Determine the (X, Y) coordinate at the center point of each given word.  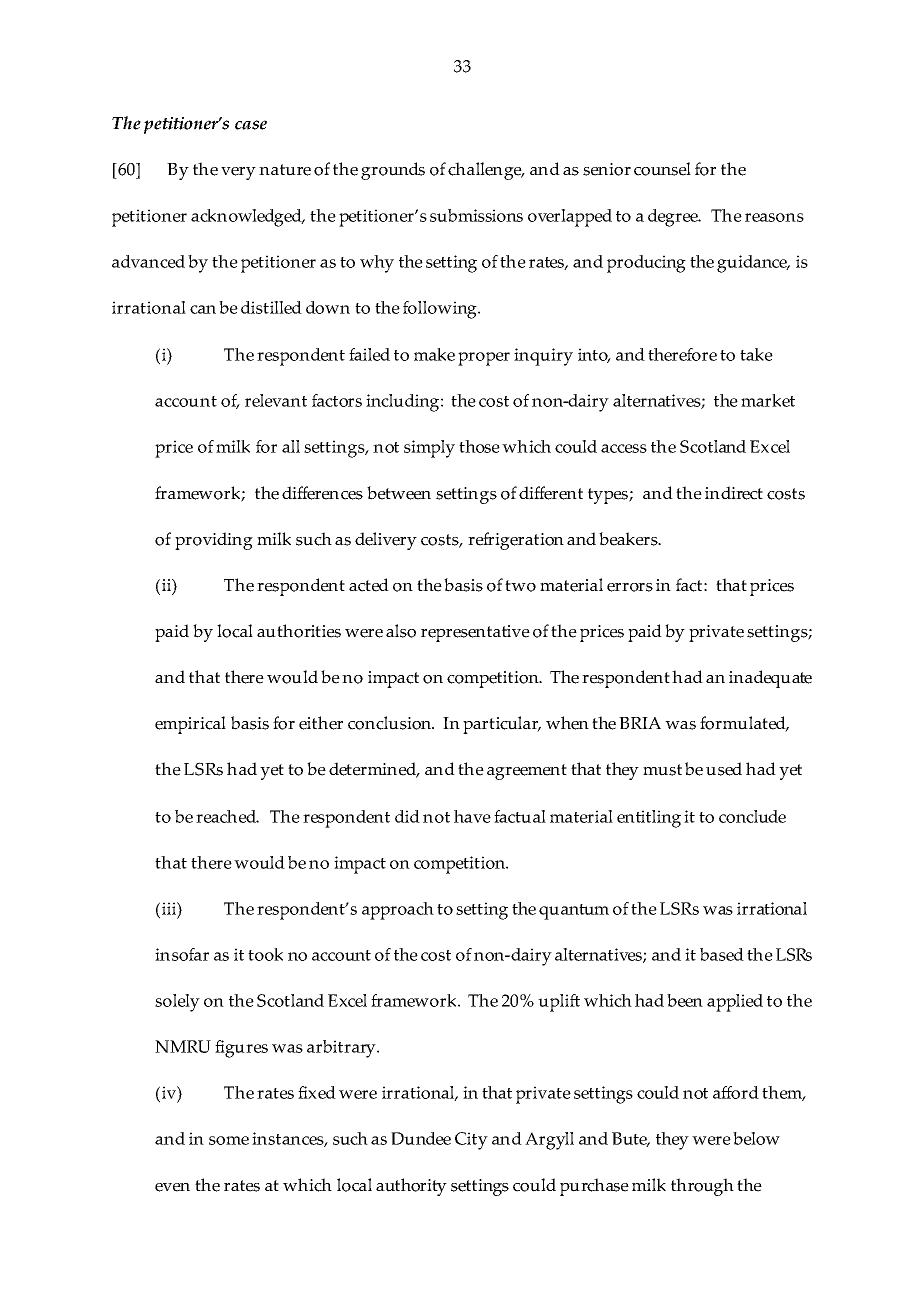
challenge (486, 171)
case (251, 125)
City (471, 1141)
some (229, 1140)
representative (475, 633)
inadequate (770, 679)
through (702, 1187)
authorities (299, 631)
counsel (662, 169)
